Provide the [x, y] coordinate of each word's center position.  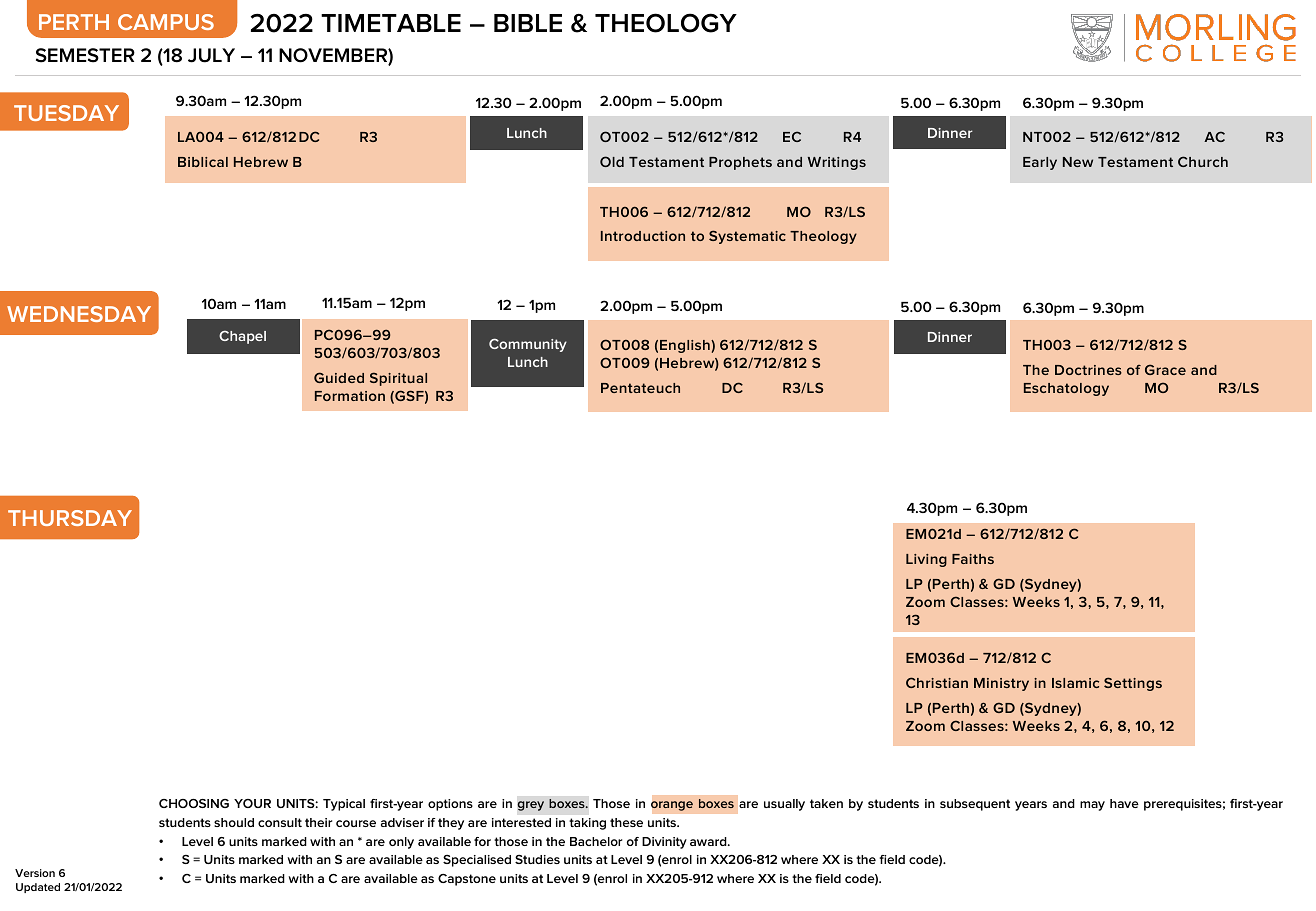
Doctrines [1088, 370]
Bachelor [596, 841]
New [1078, 162]
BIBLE [528, 23]
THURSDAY [70, 518]
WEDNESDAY [79, 314]
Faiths [973, 559]
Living [926, 560]
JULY [211, 55]
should [234, 822]
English [686, 346]
